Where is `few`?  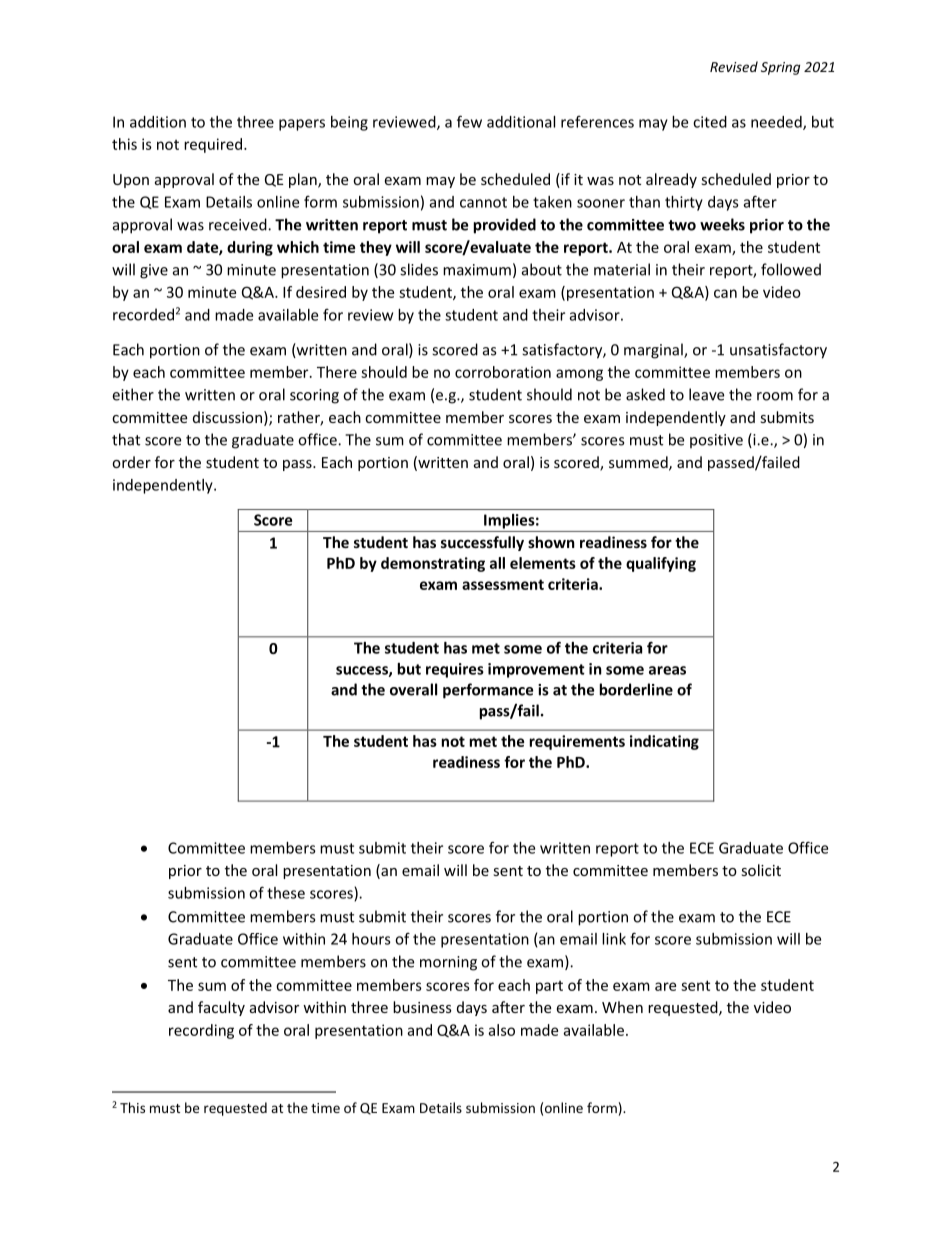
few is located at coordinates (469, 121).
